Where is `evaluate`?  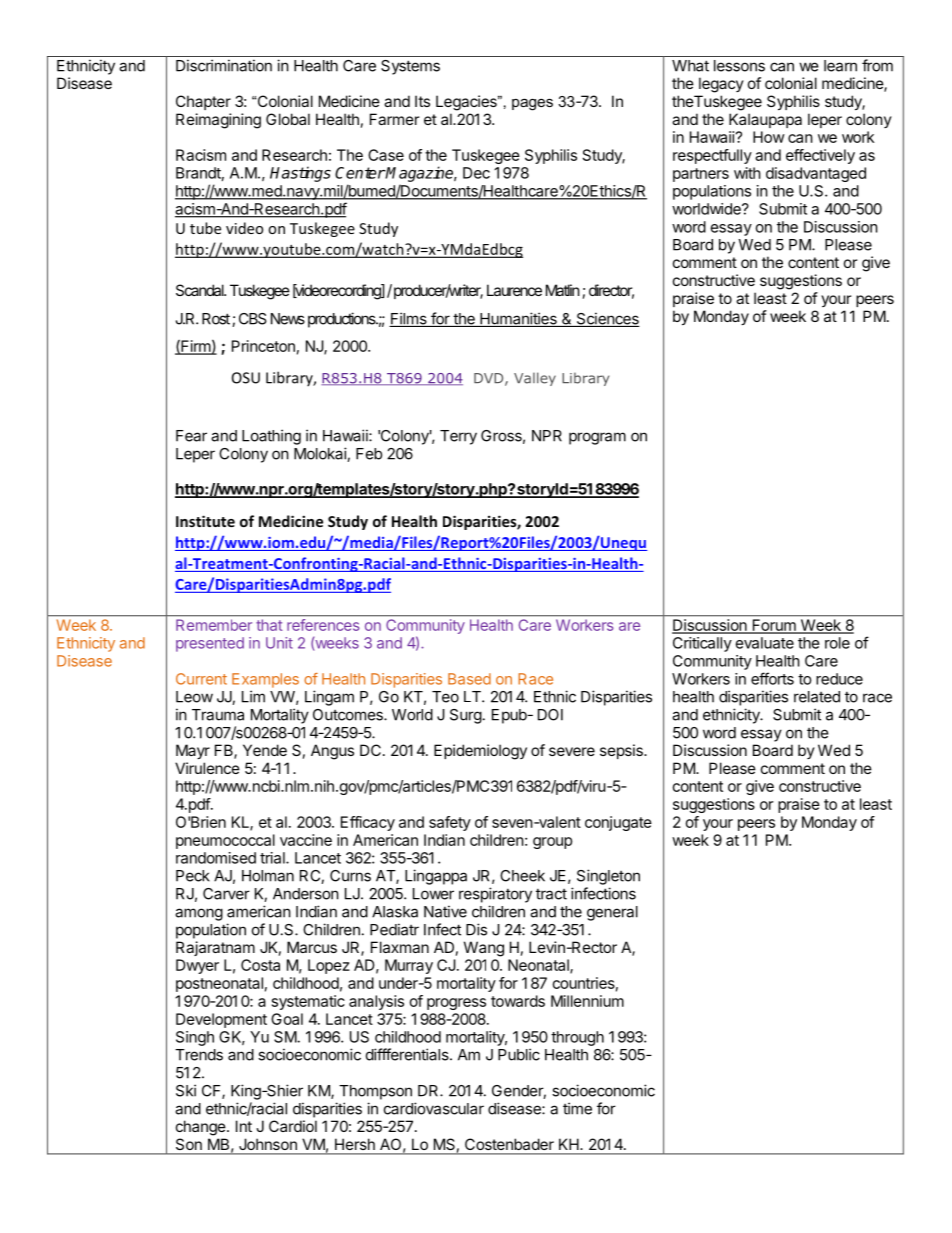 evaluate is located at coordinates (765, 643).
